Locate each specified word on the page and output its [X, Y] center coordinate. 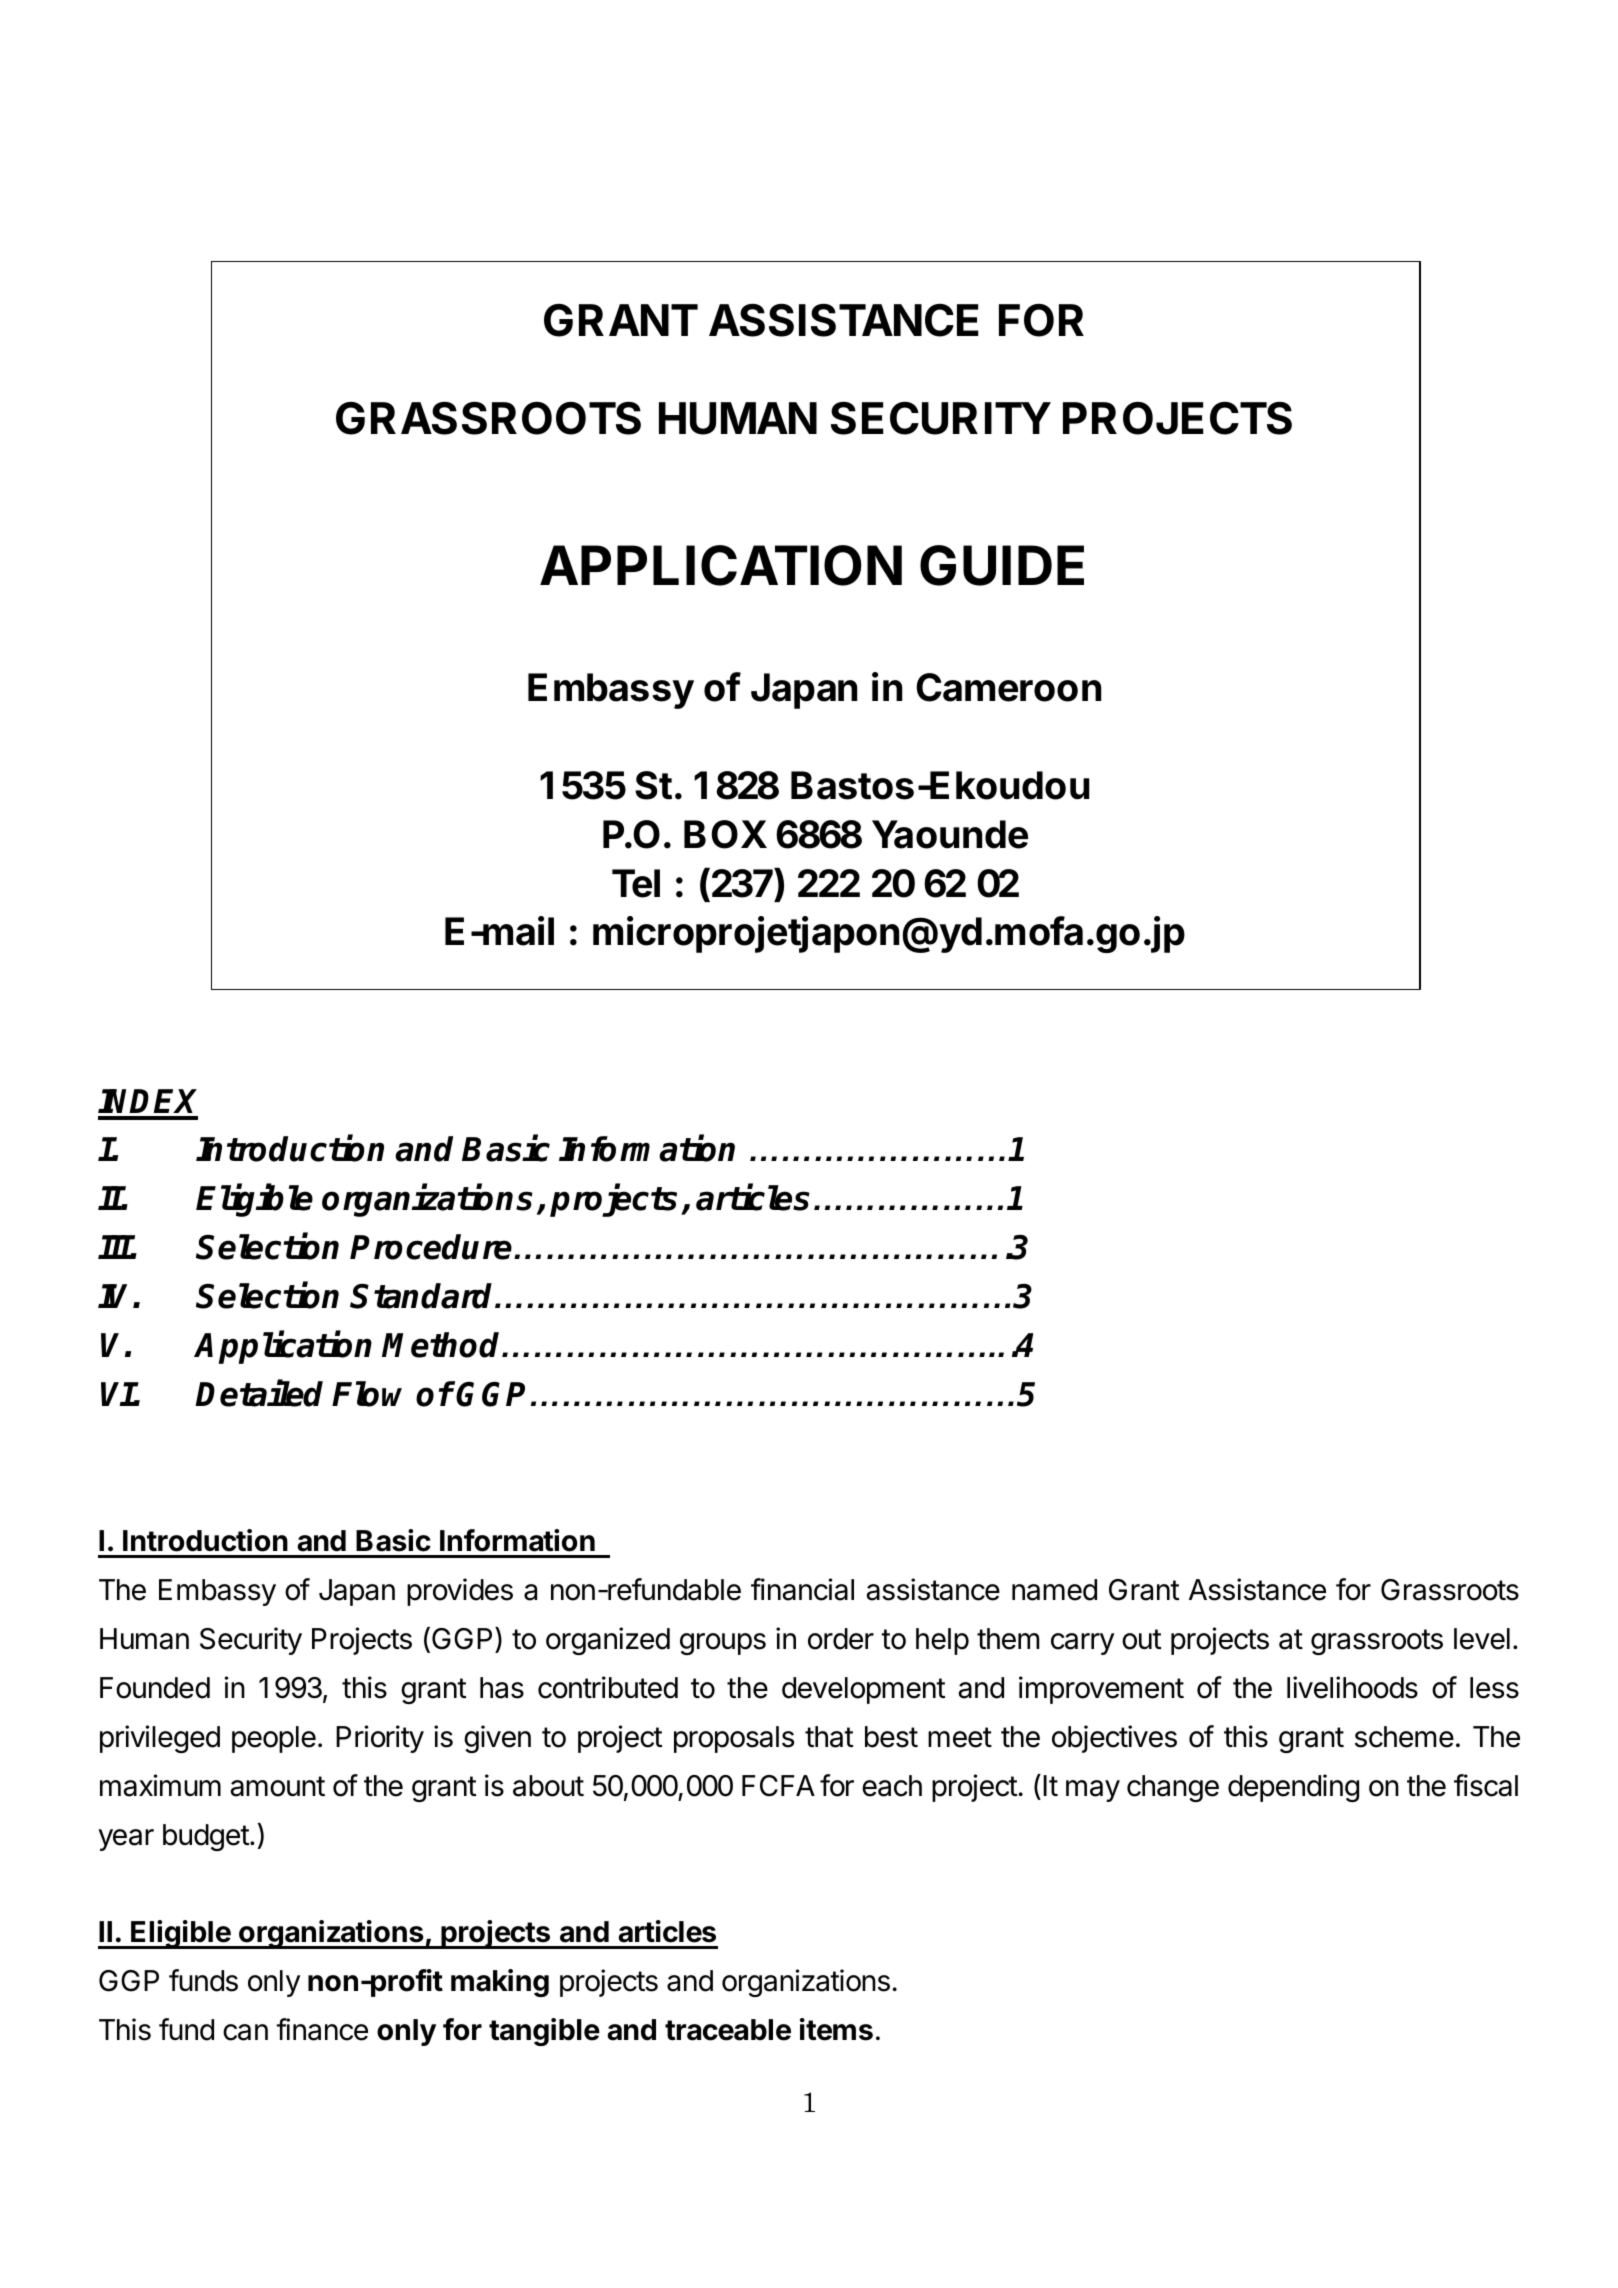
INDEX [147, 1101]
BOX [725, 834]
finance [322, 2029]
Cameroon [1008, 687]
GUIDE [1002, 565]
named [1054, 1590]
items [836, 2029]
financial [802, 1589]
